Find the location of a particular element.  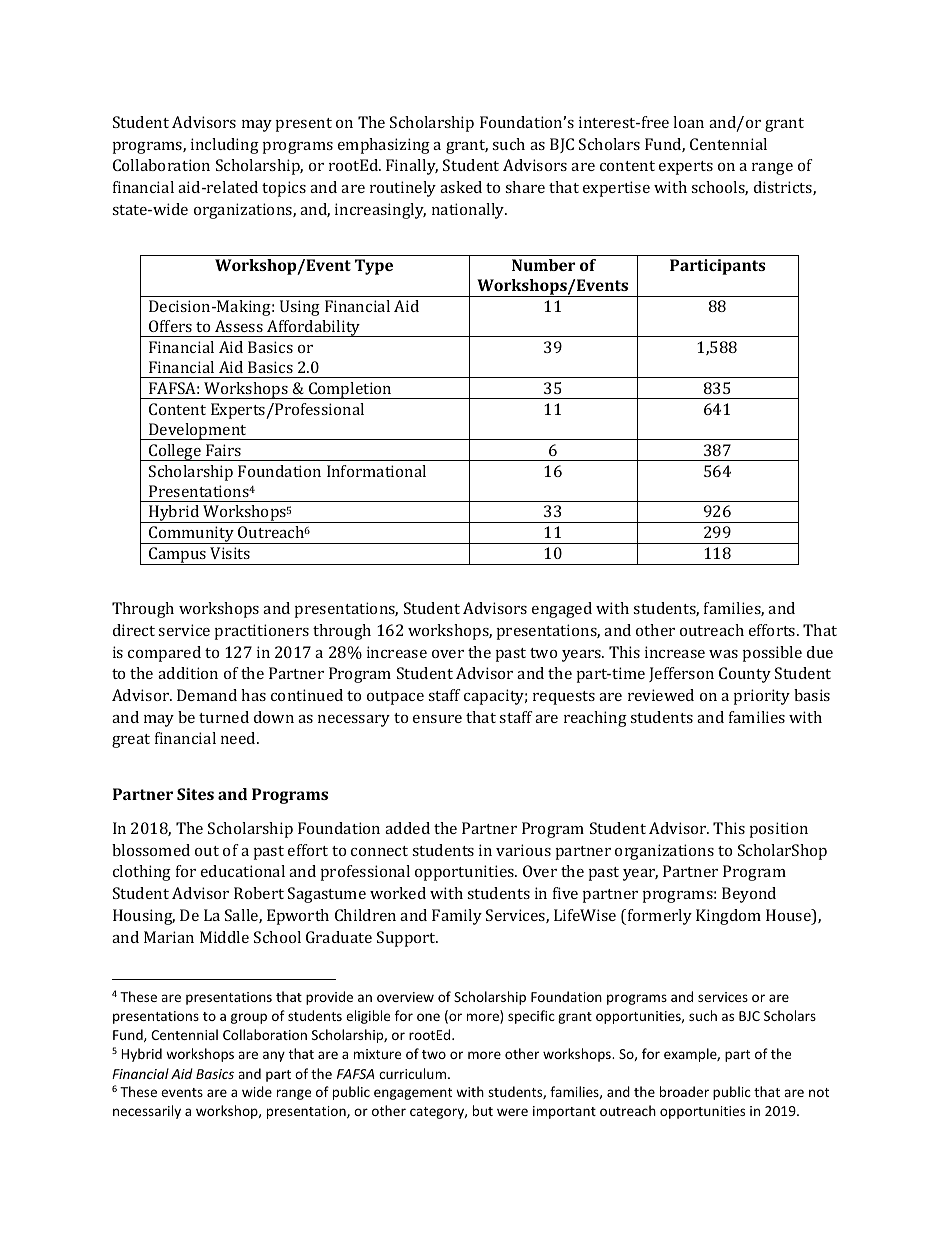

but is located at coordinates (483, 1110).
